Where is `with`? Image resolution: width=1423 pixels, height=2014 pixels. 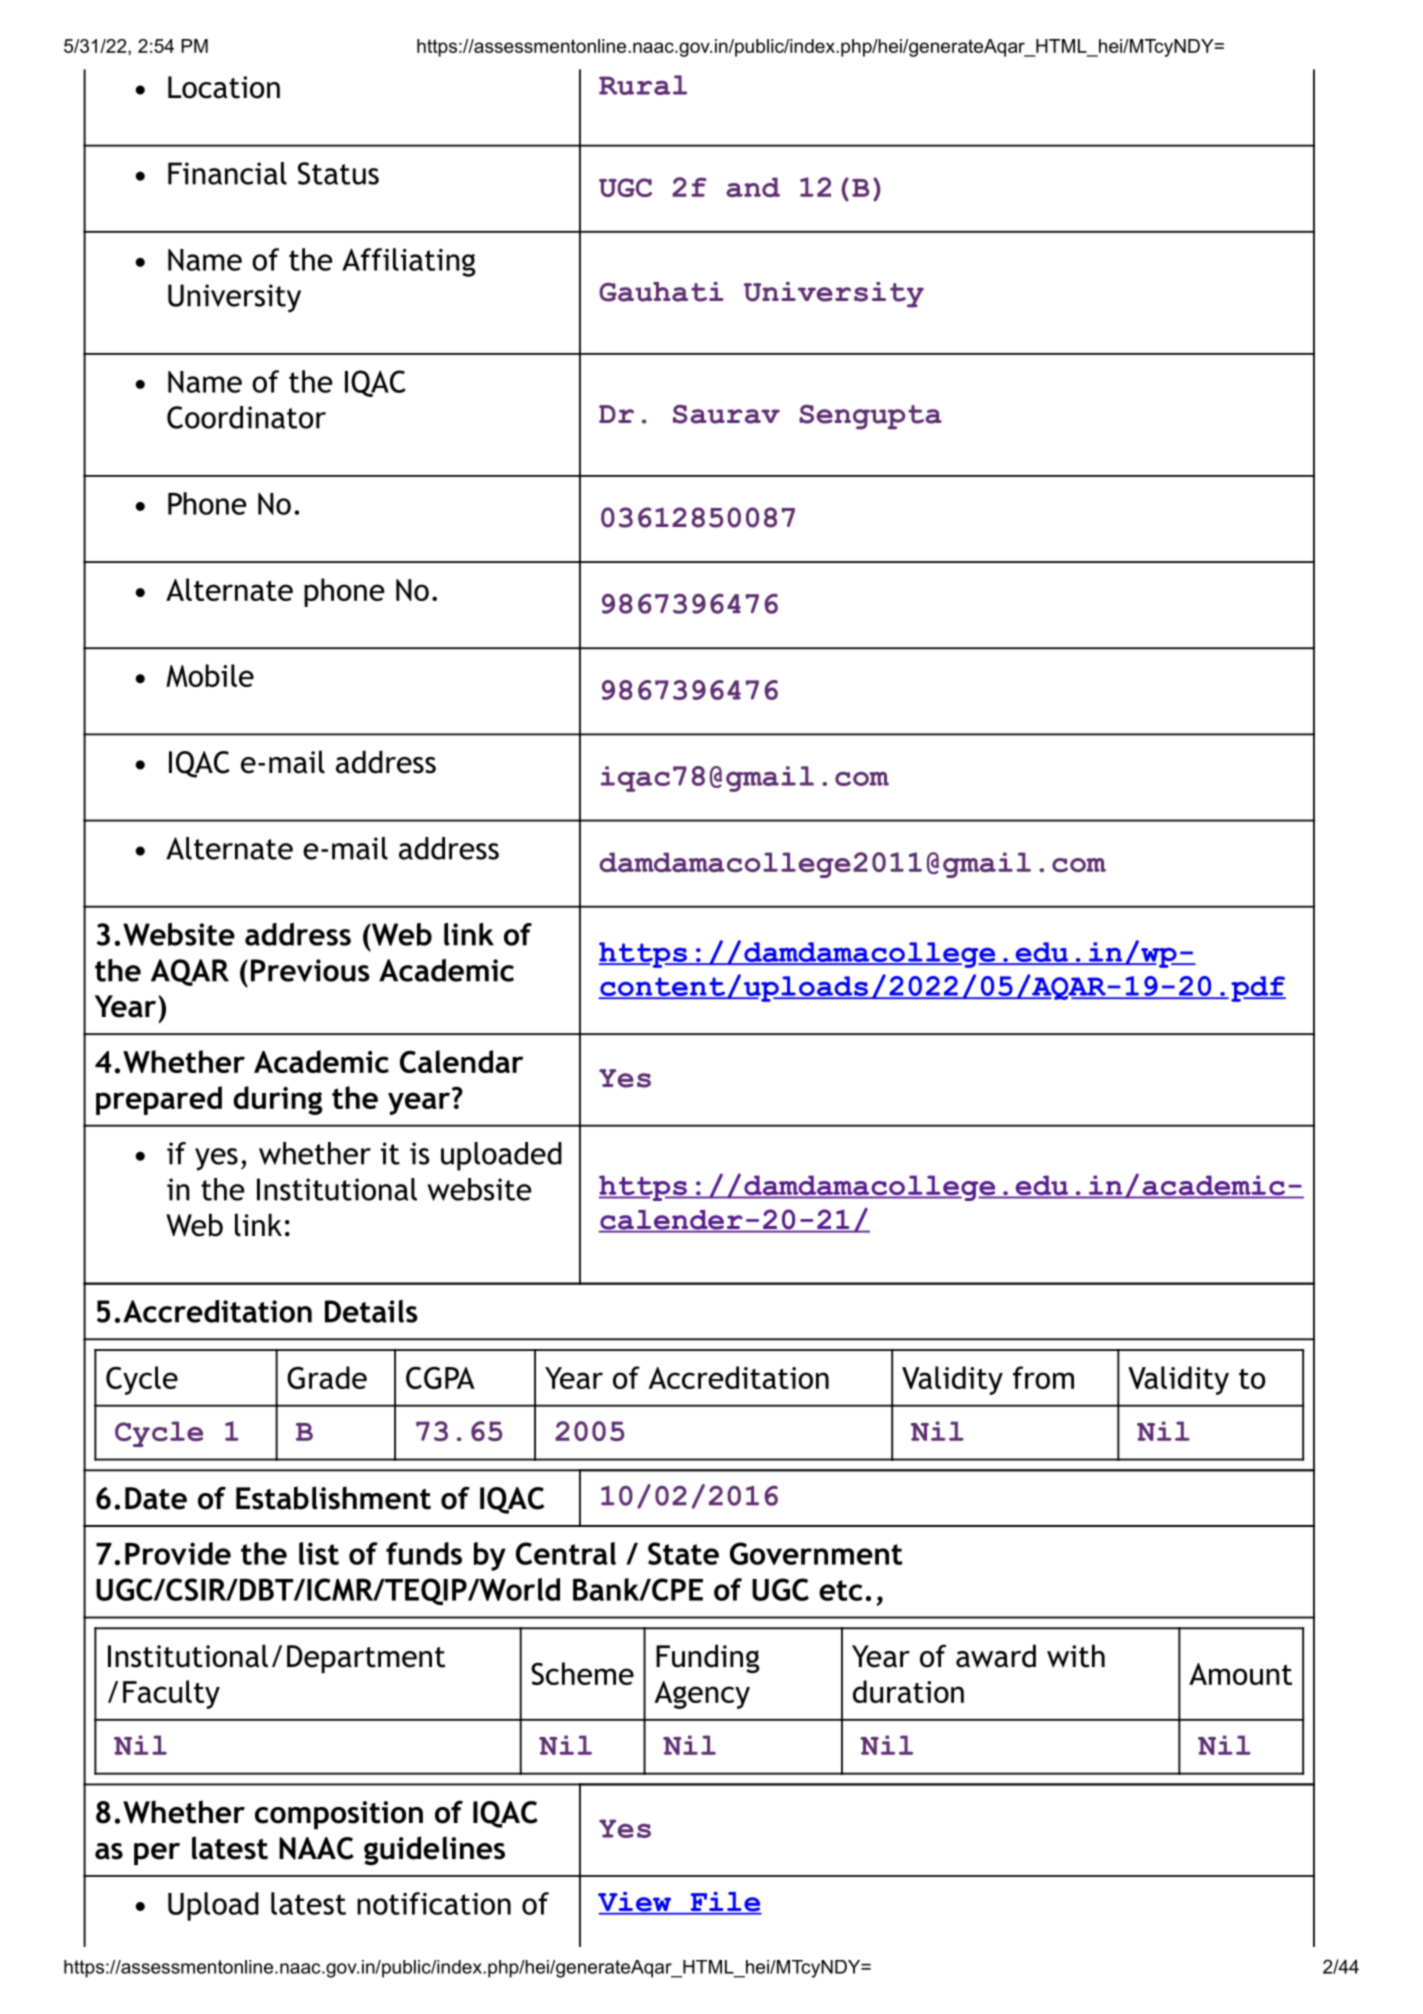
with is located at coordinates (1076, 1656).
